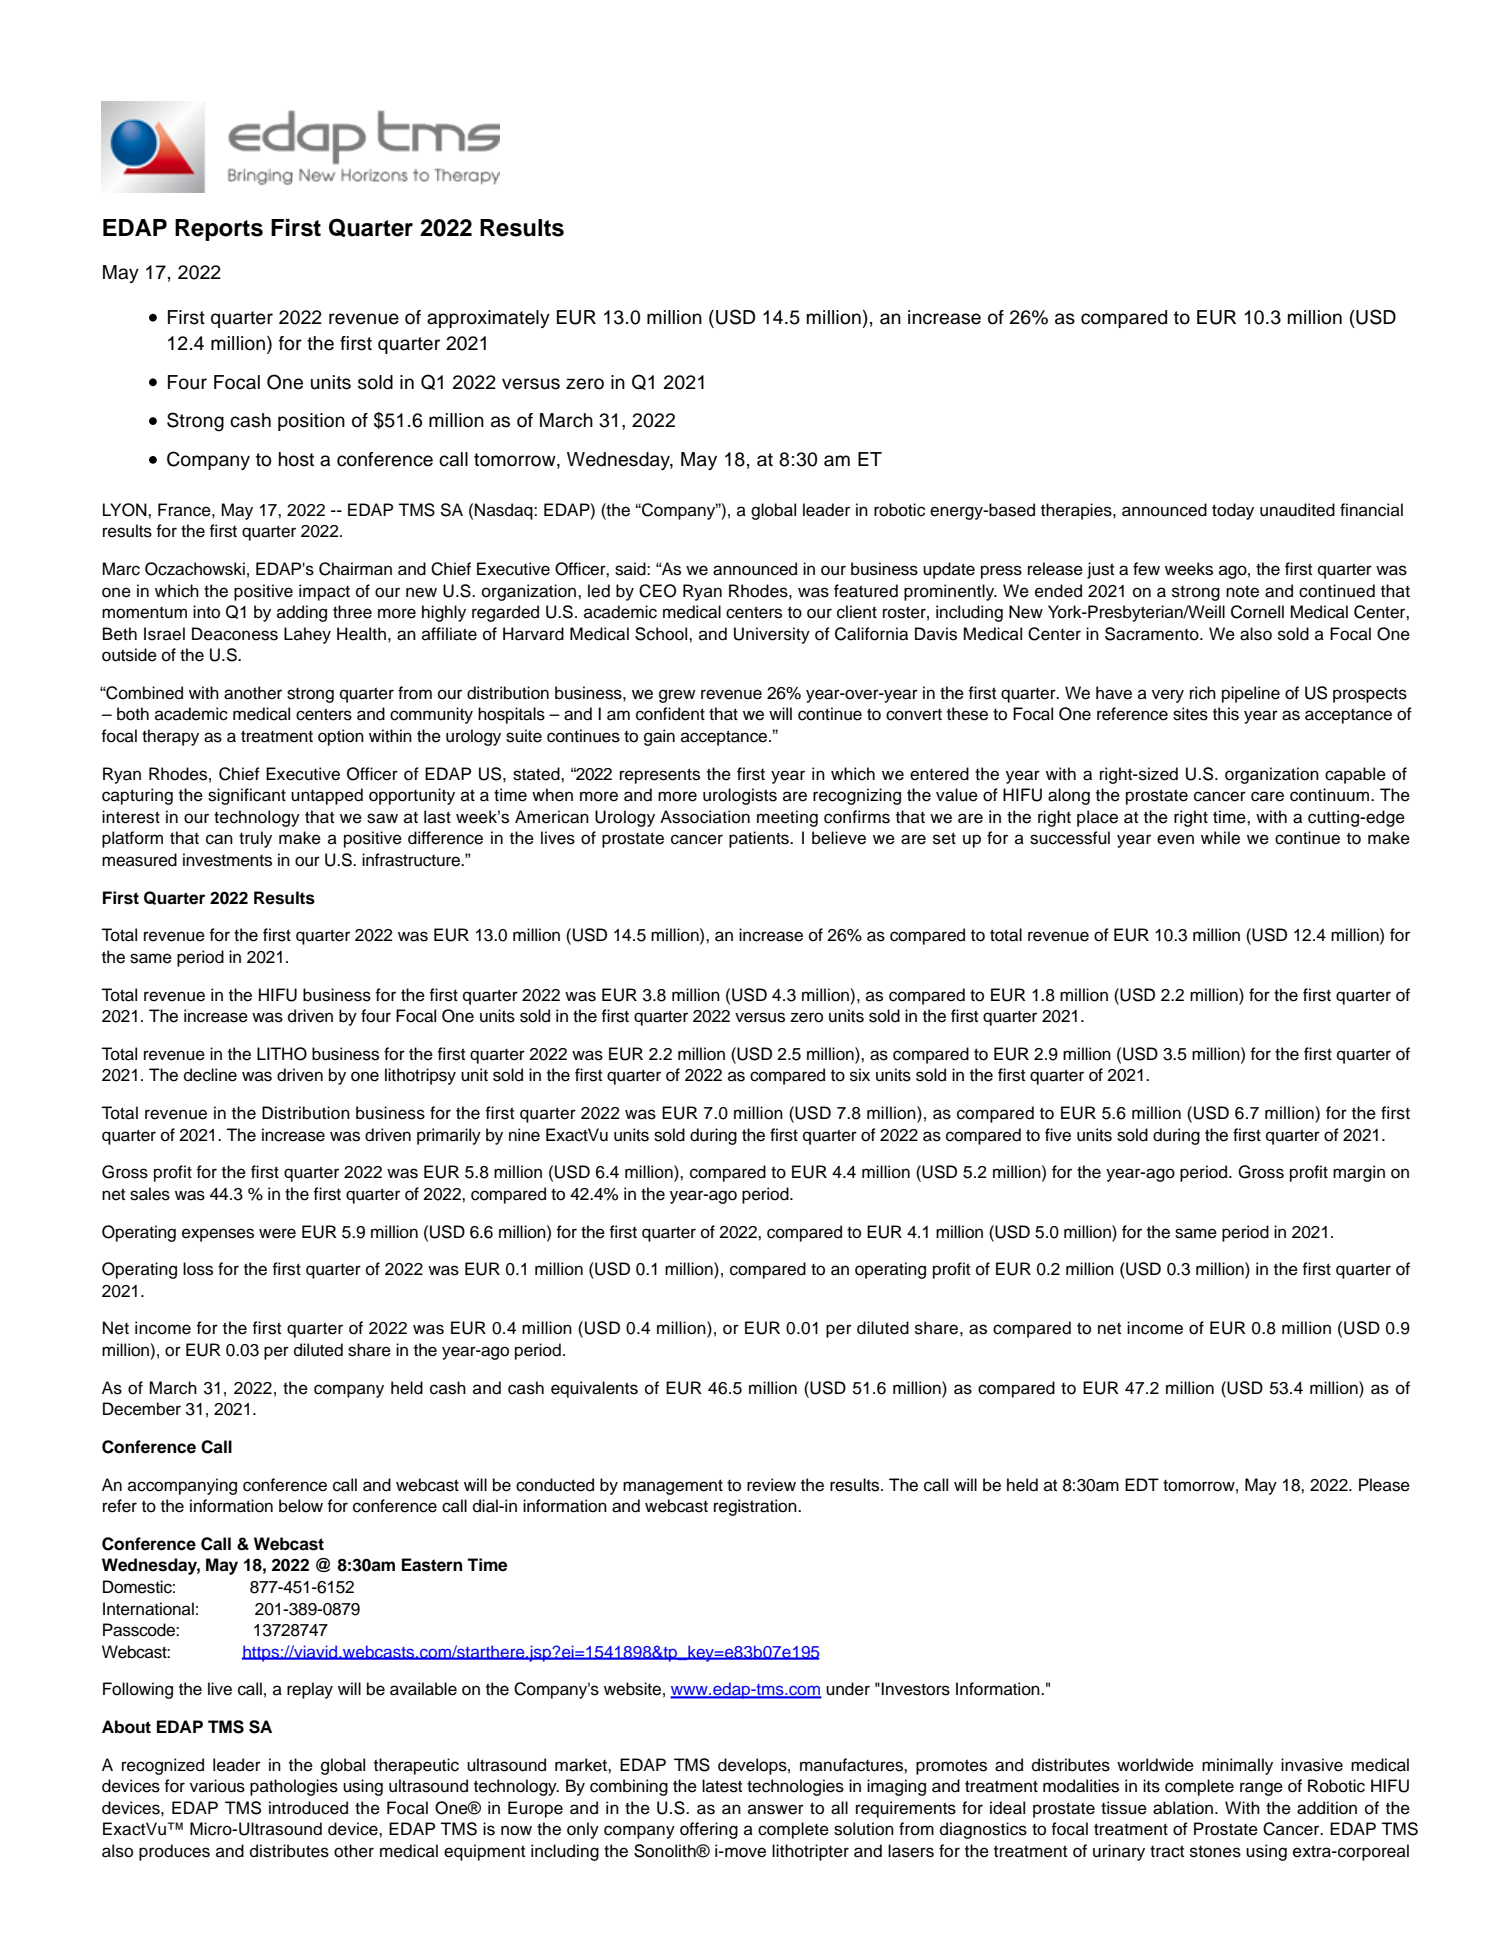 This screenshot has height=1957, width=1512. What do you see at coordinates (294, 1787) in the screenshot?
I see `pathologies` at bounding box center [294, 1787].
